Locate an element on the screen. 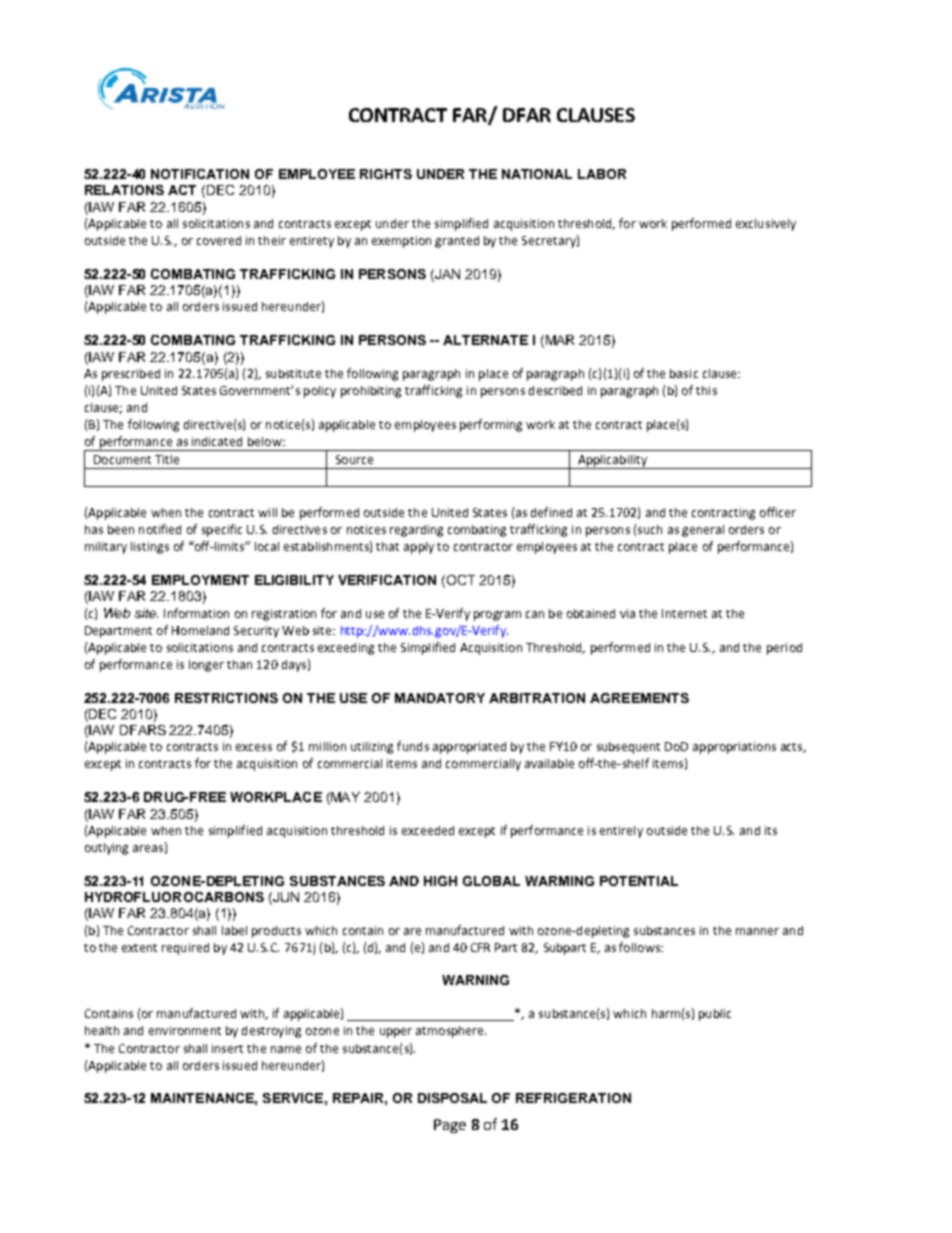  NOTIFICATION is located at coordinates (200, 174).
